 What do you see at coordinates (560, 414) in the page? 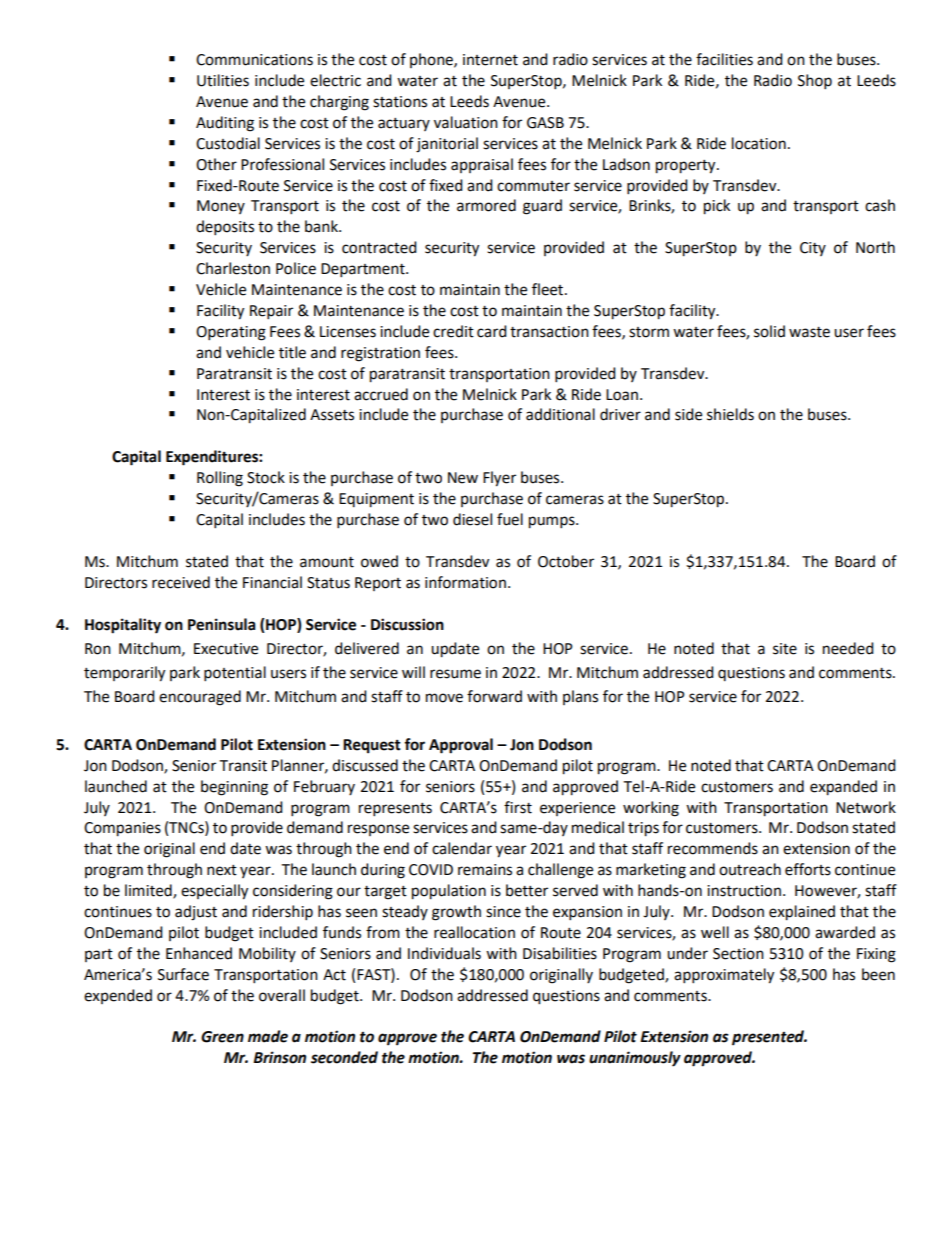
I see `additional` at bounding box center [560, 414].
